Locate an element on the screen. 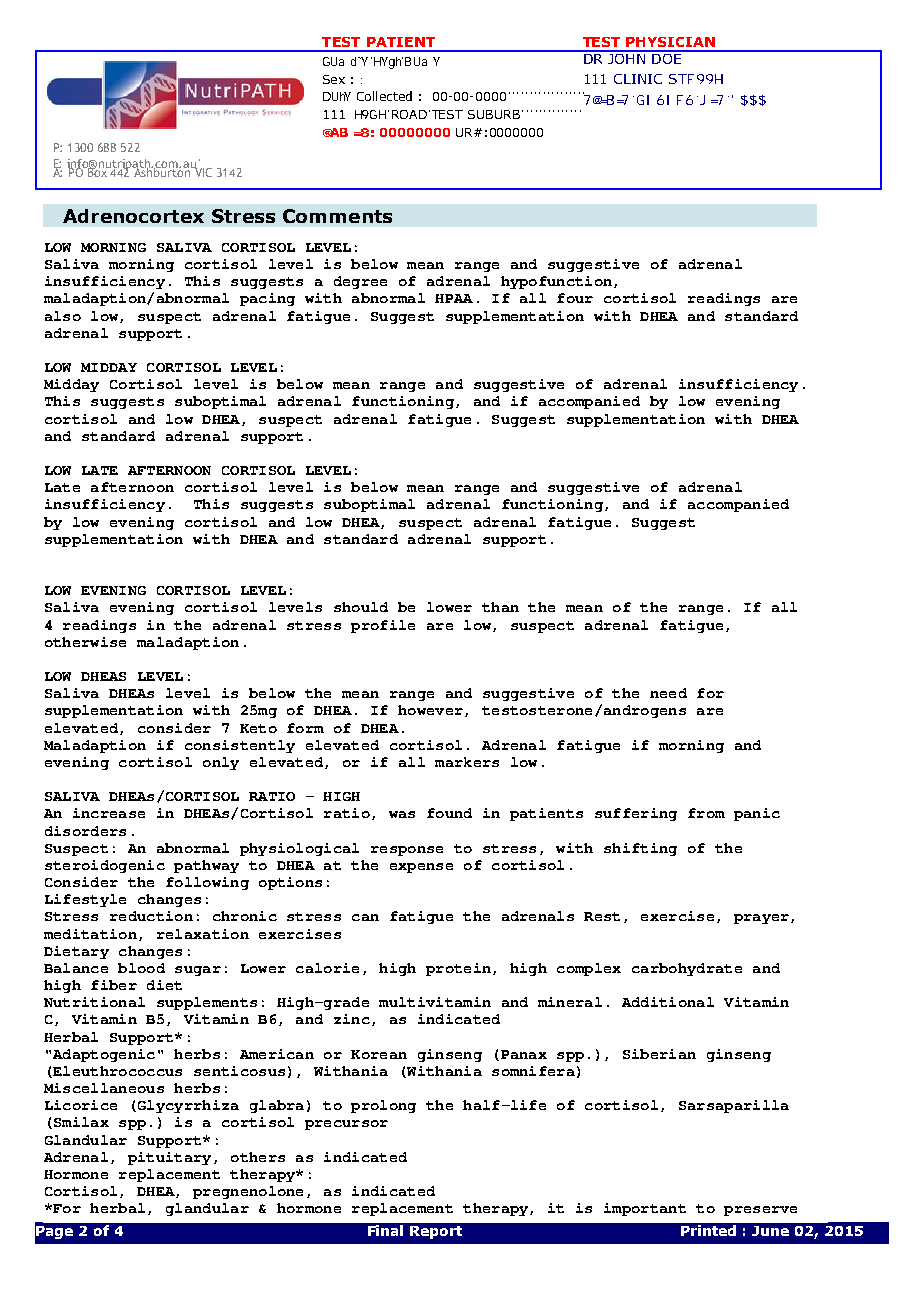 The image size is (924, 1308). important is located at coordinates (645, 1209).
